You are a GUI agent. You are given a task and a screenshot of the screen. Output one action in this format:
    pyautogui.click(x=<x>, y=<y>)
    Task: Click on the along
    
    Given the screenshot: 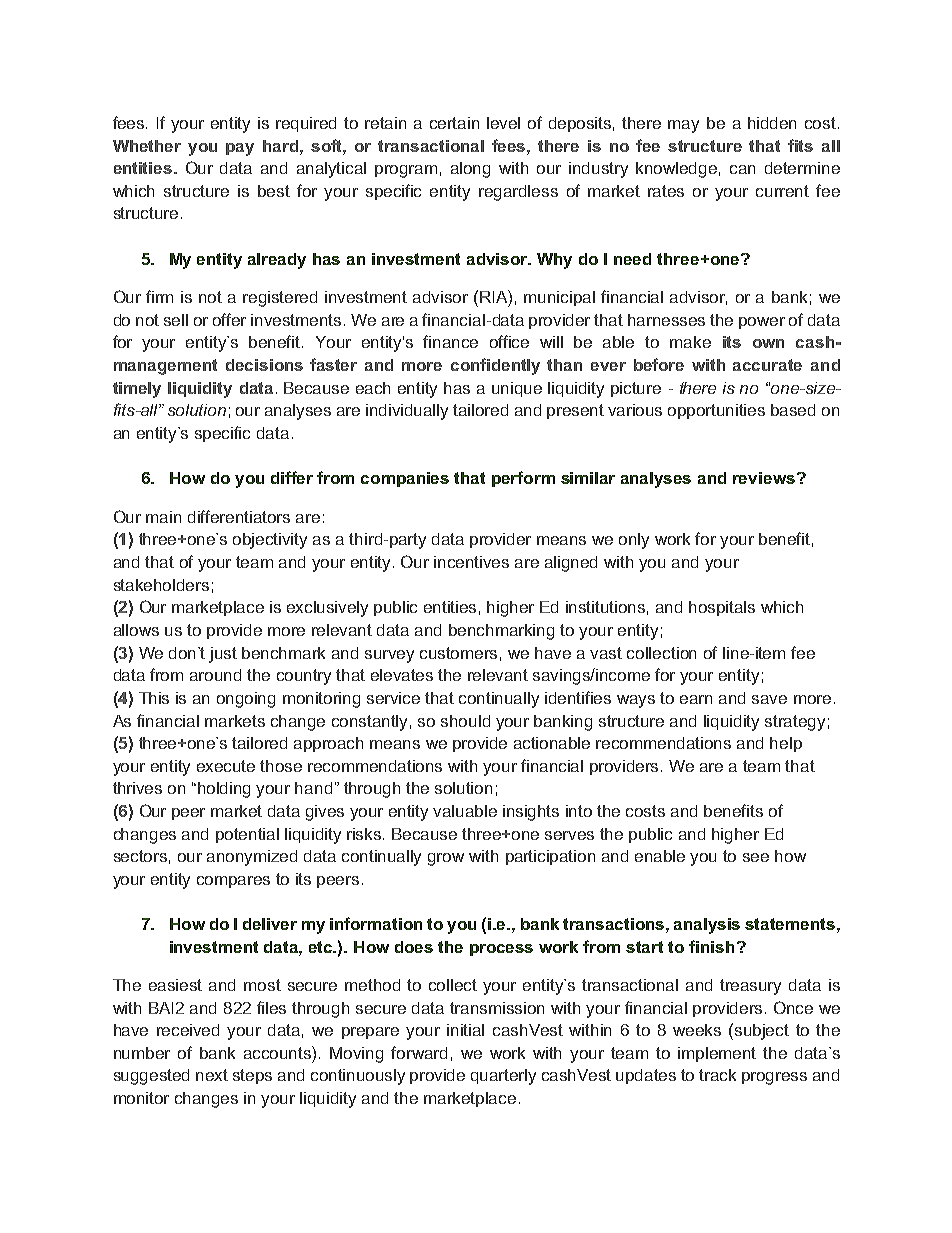 What is the action you would take?
    pyautogui.click(x=470, y=170)
